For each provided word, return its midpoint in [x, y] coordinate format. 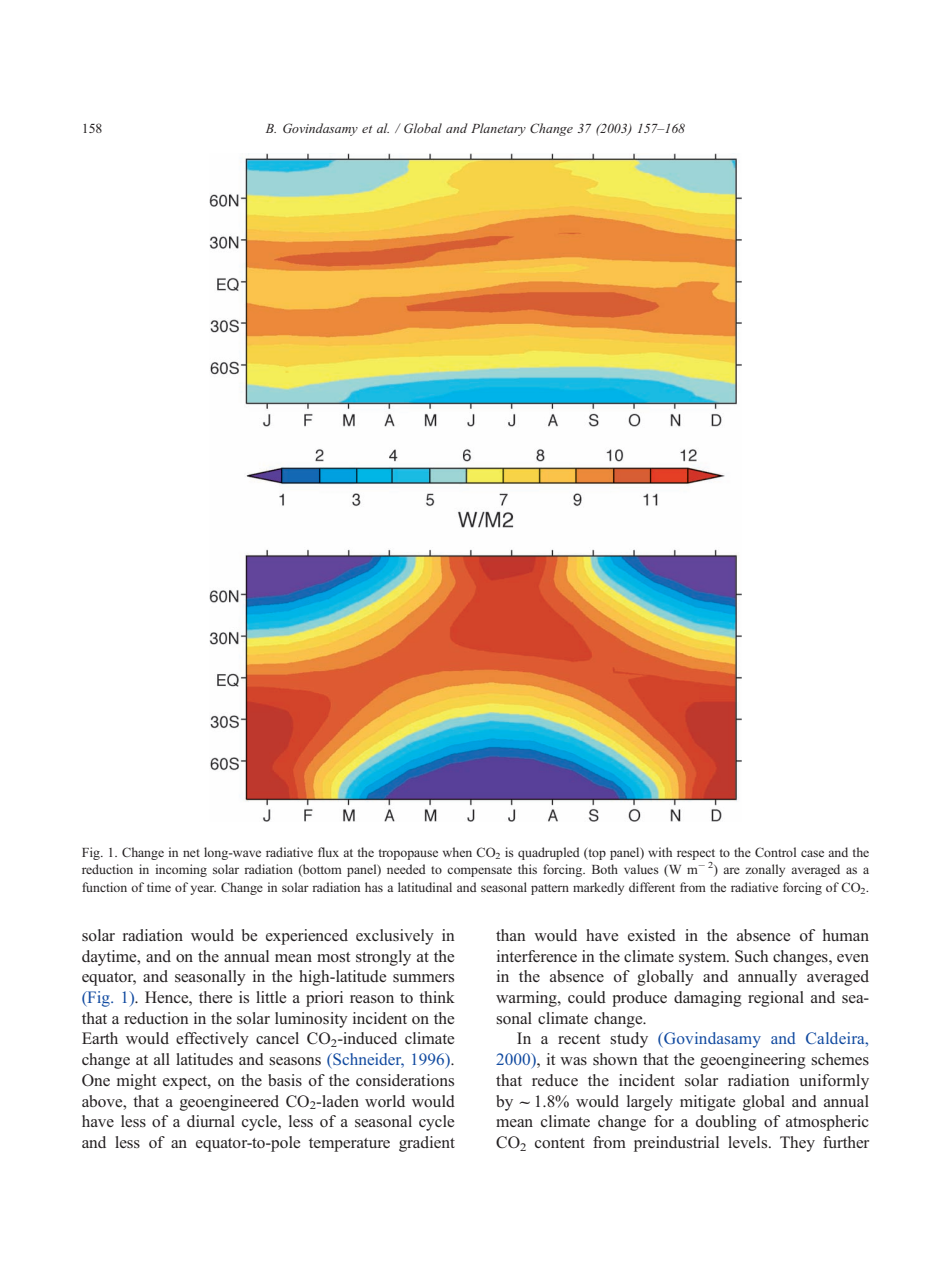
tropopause [408, 854]
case [812, 853]
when [457, 852]
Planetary [498, 129]
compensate [479, 871]
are [731, 870]
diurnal [211, 1121]
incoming [181, 870]
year [203, 890]
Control [775, 852]
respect [696, 856]
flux [328, 852]
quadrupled [549, 853]
